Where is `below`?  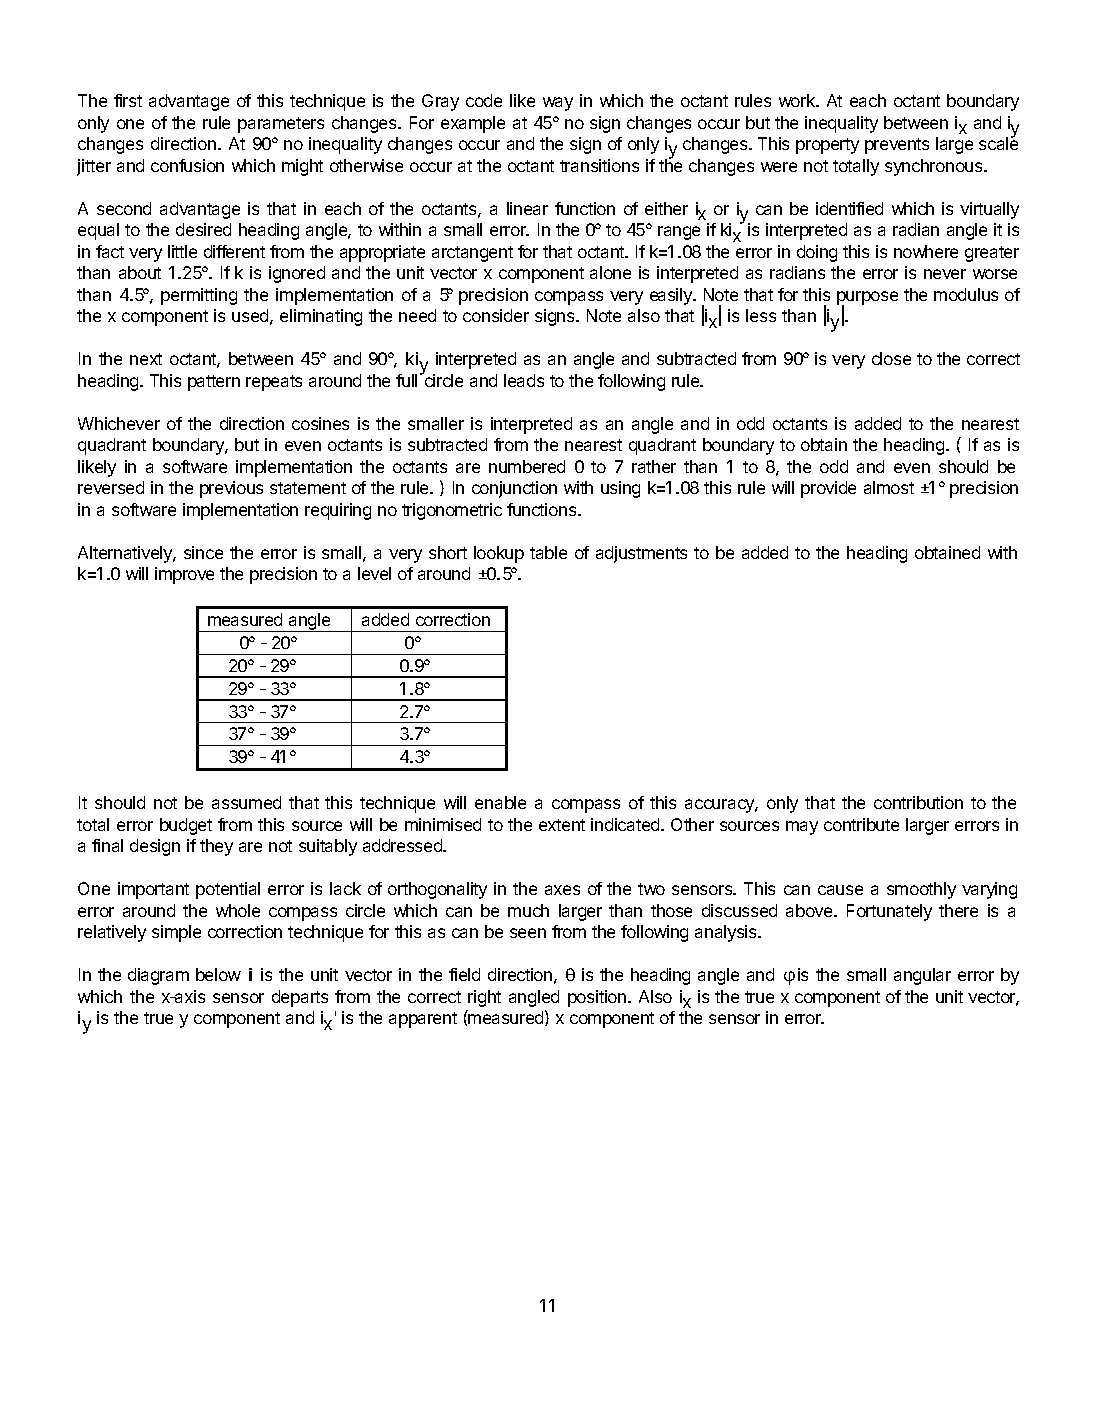
below is located at coordinates (218, 974).
